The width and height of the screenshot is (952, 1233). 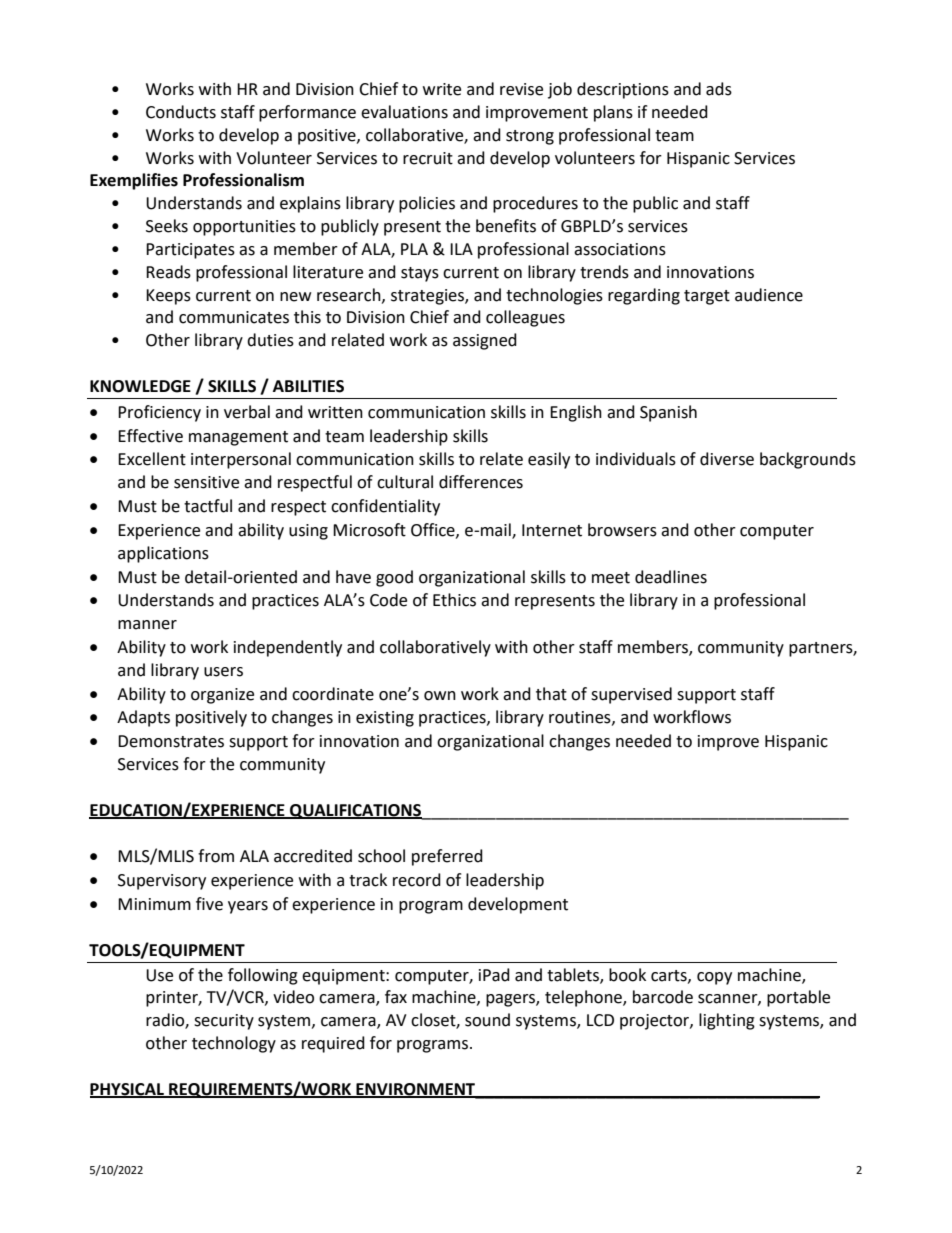 I want to click on sound, so click(x=487, y=1020).
